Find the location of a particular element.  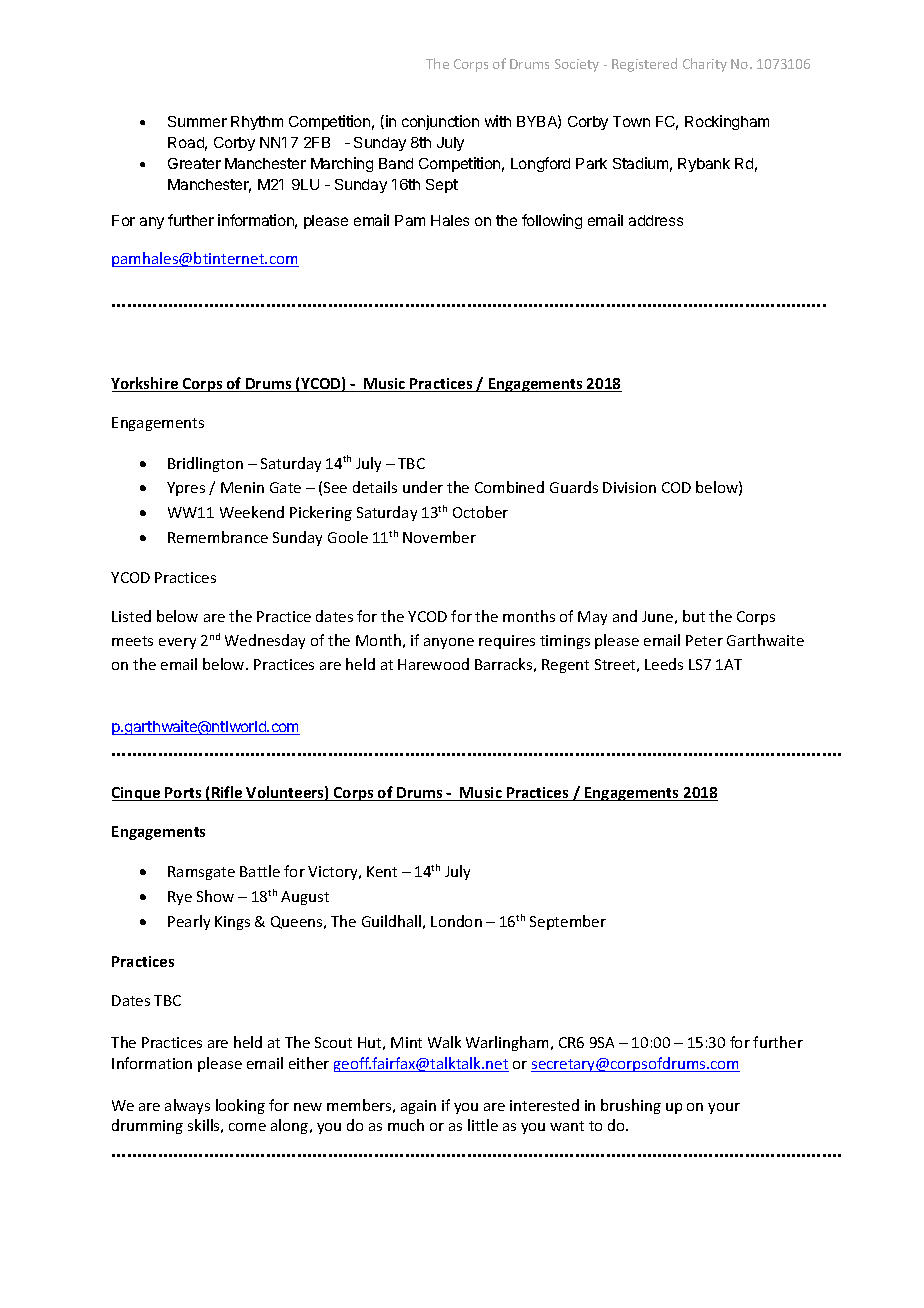

Town is located at coordinates (631, 121).
